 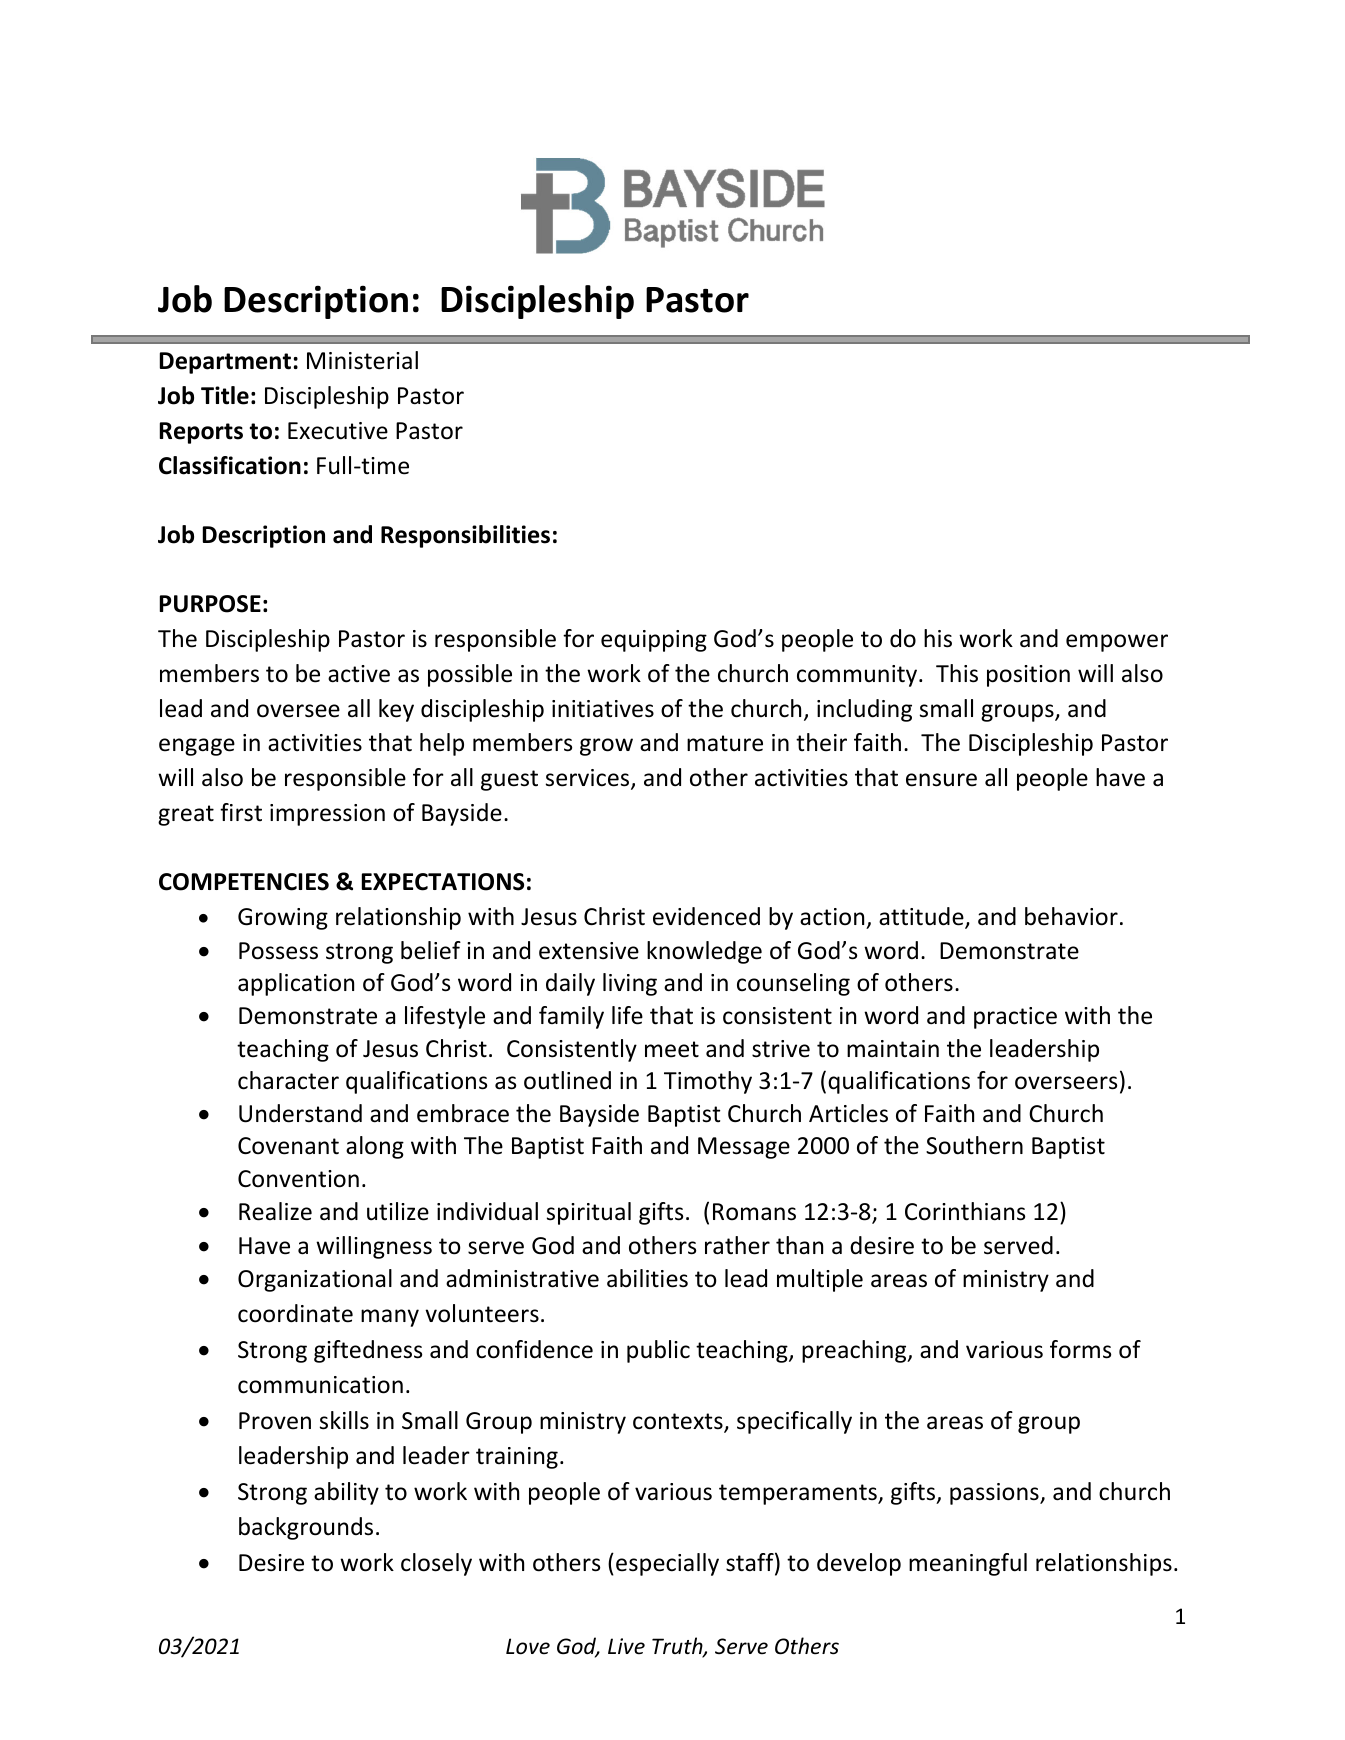 What do you see at coordinates (626, 1646) in the screenshot?
I see `Live` at bounding box center [626, 1646].
